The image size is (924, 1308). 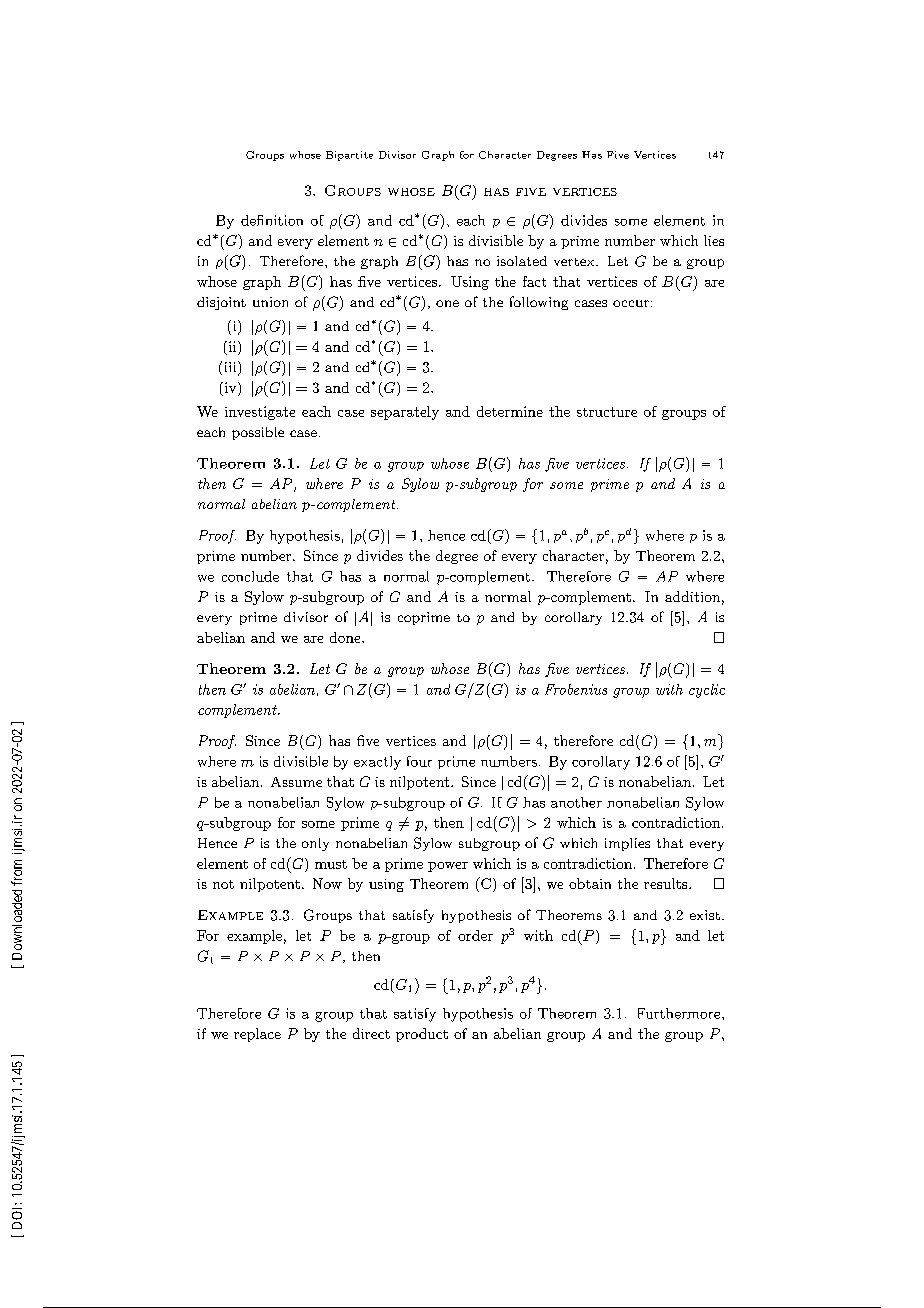 I want to click on four, so click(x=419, y=761).
